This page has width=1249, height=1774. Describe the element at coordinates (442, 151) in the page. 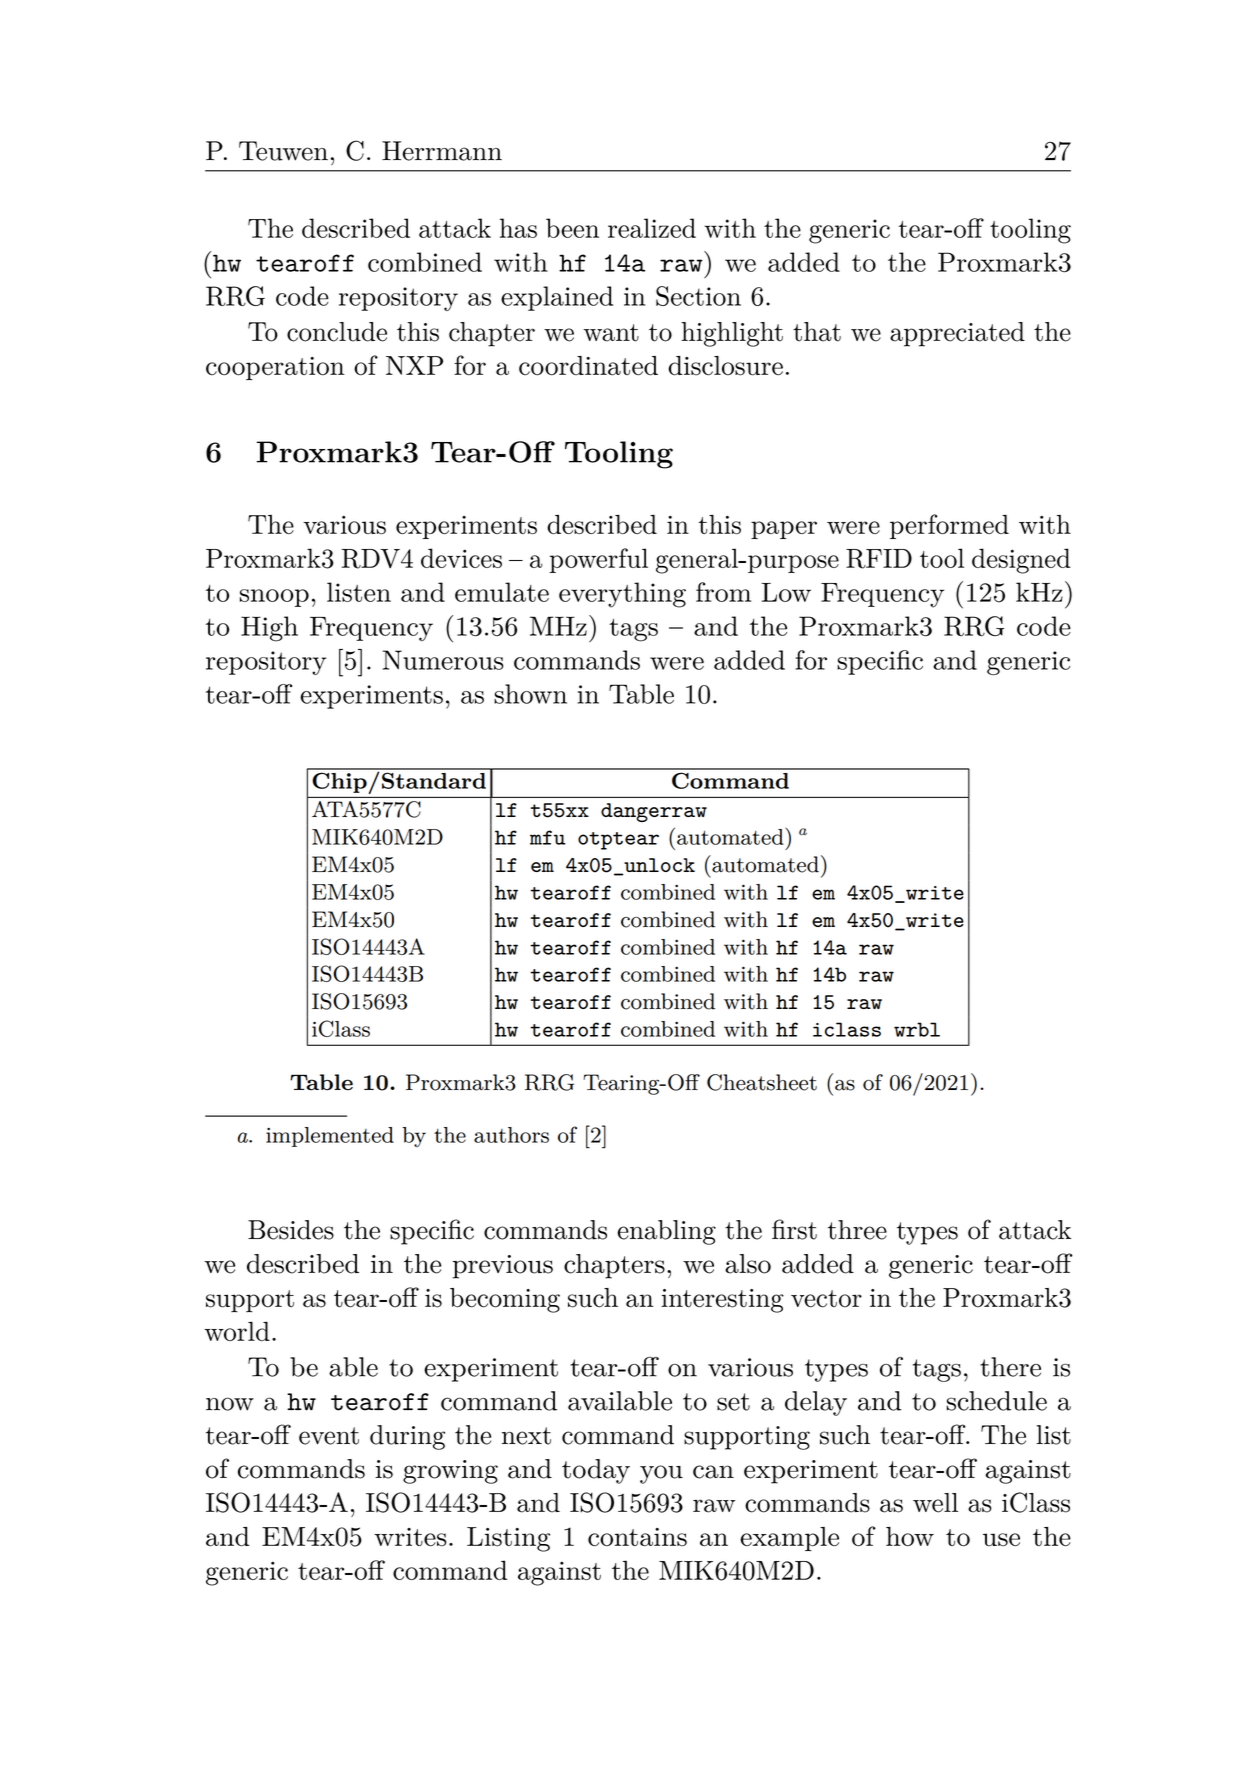

I see `Herrmann` at that location.
